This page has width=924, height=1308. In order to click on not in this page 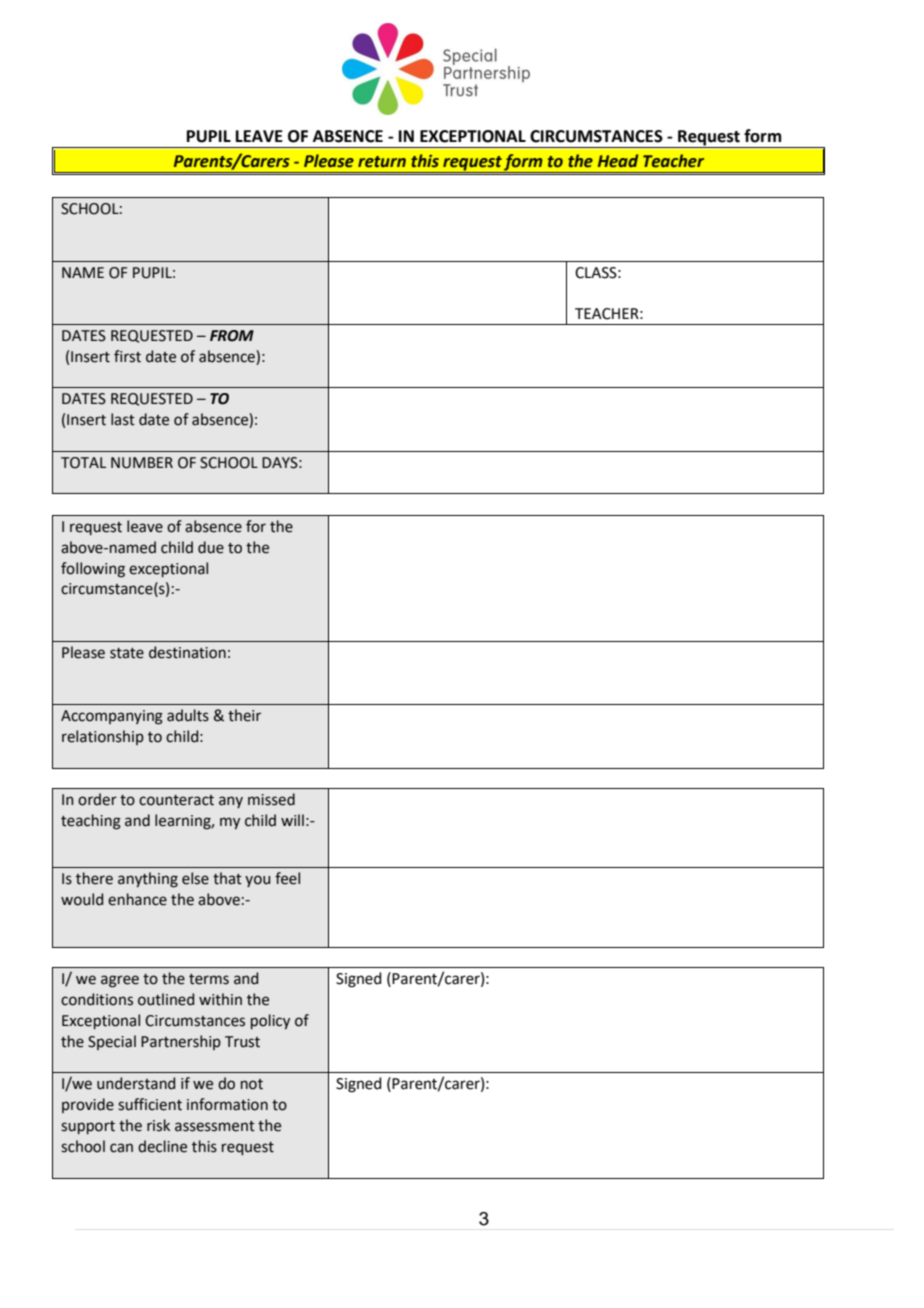, I will do `click(252, 1084)`.
